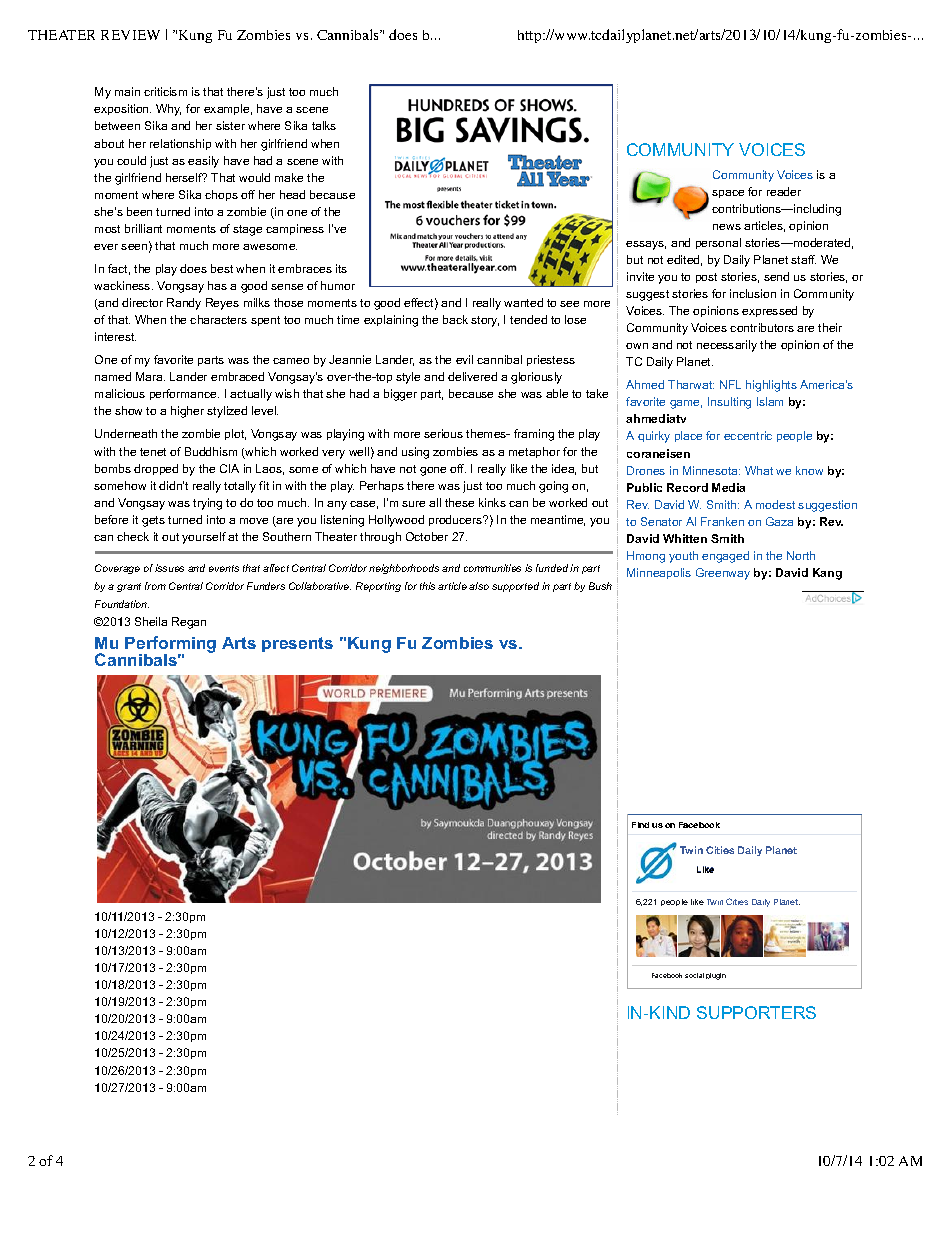  I want to click on talks, so click(324, 125).
